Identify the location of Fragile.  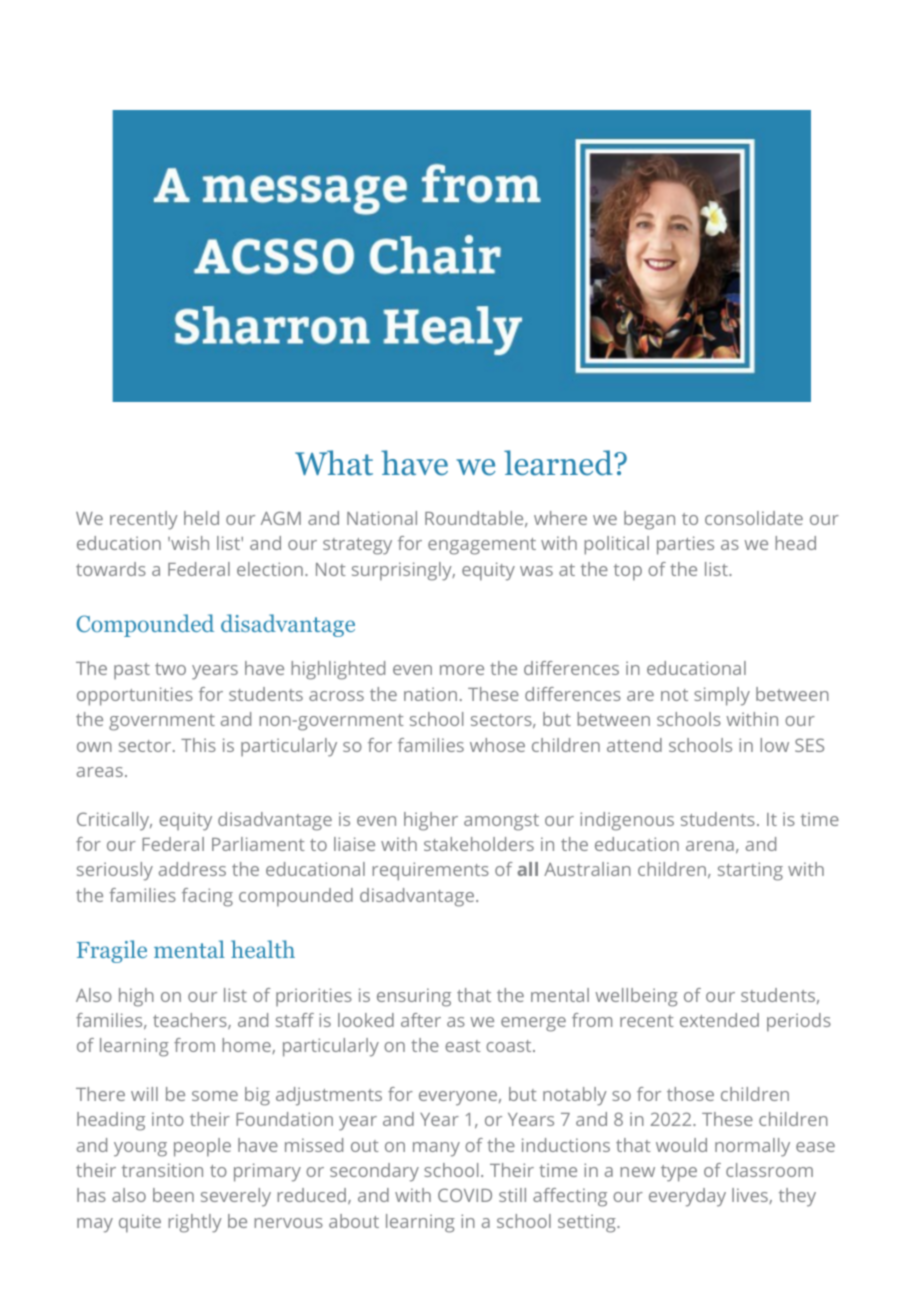
(112, 951).
